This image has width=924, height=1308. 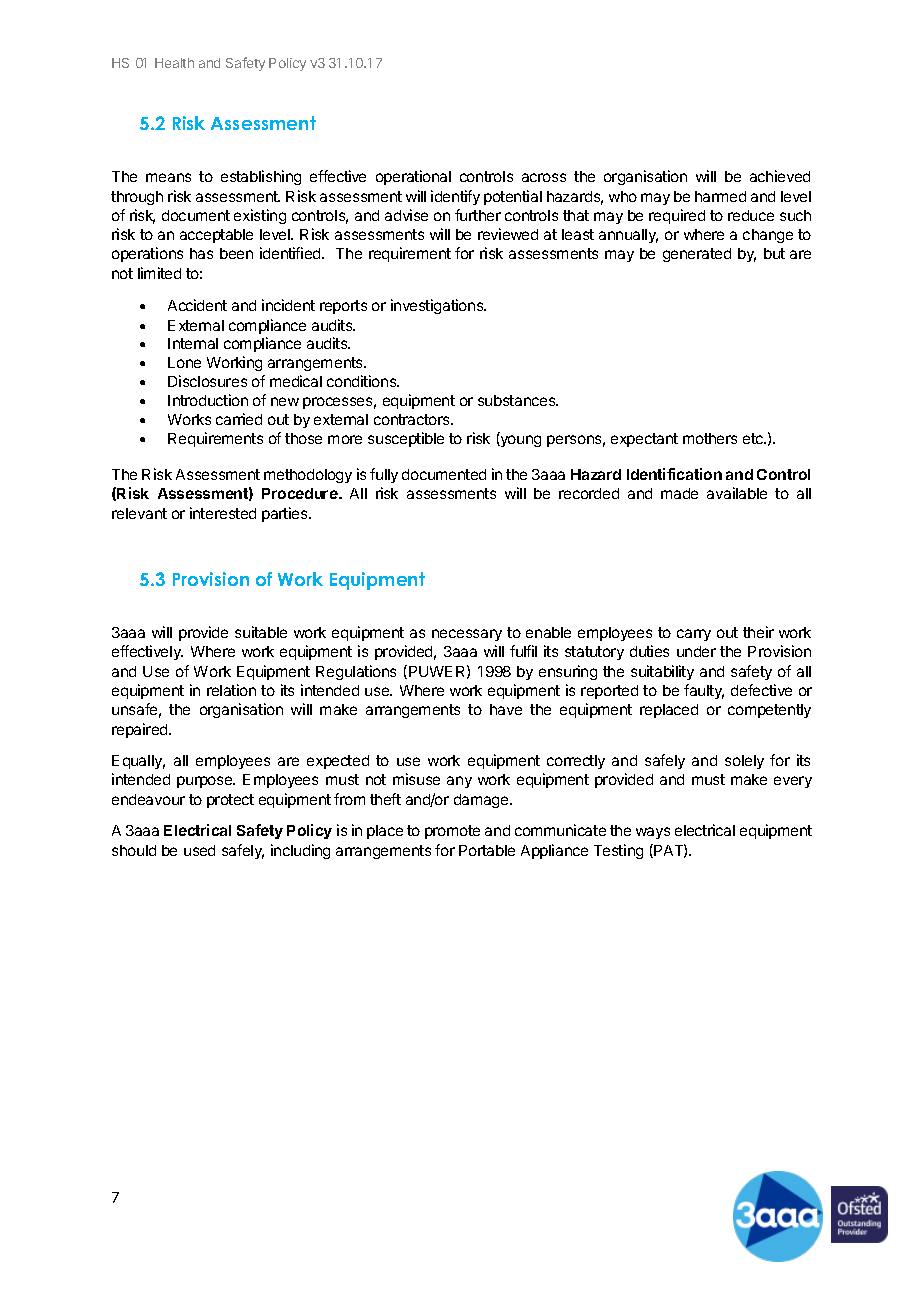 What do you see at coordinates (697, 255) in the image?
I see `generated` at bounding box center [697, 255].
